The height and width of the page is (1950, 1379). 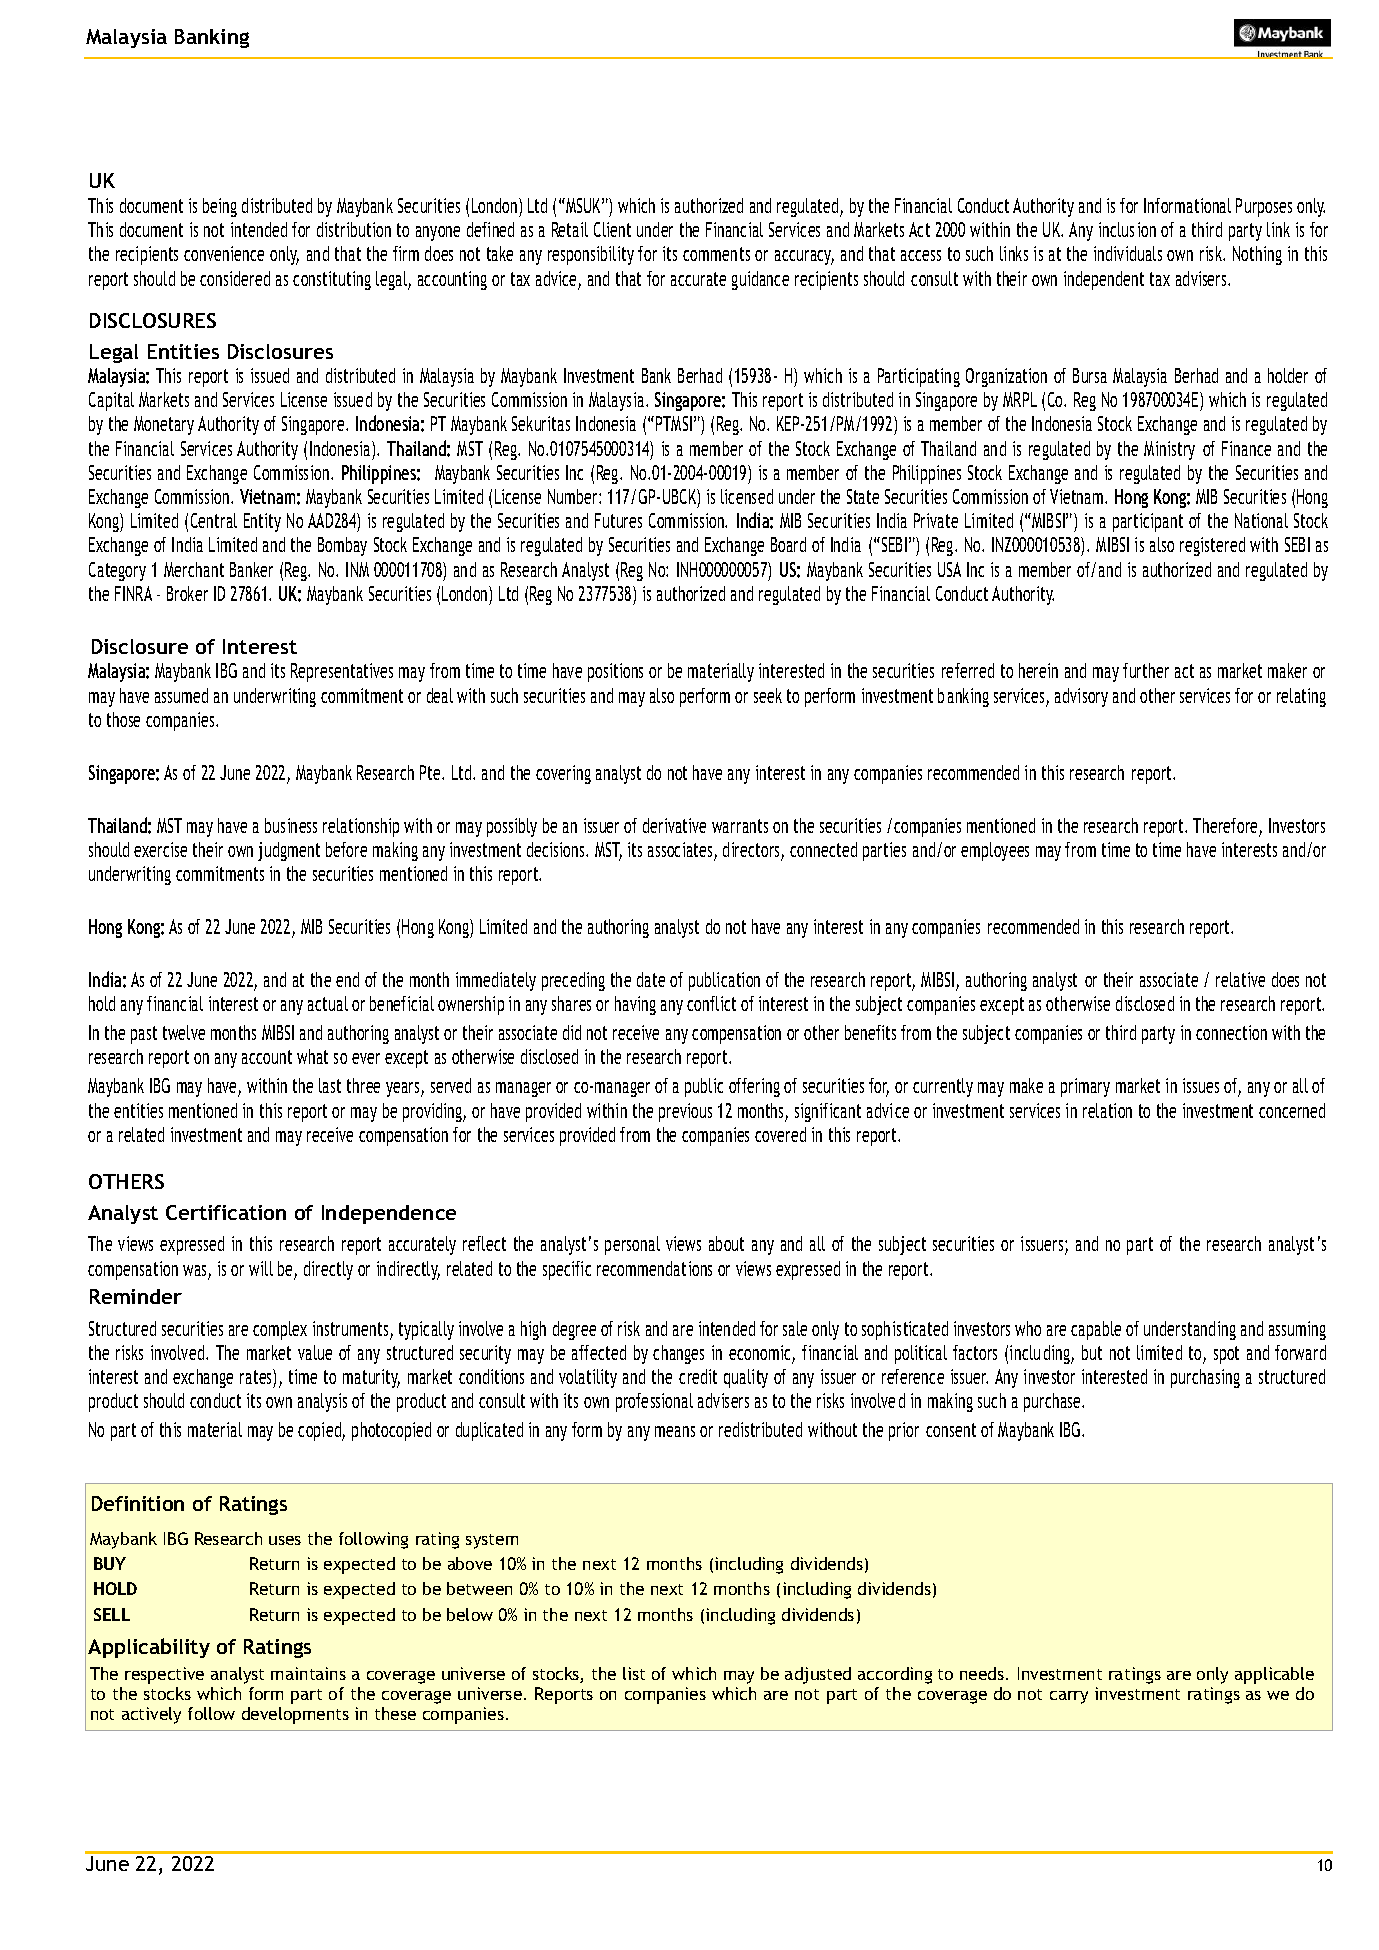 I want to click on maintains, so click(x=308, y=1673).
